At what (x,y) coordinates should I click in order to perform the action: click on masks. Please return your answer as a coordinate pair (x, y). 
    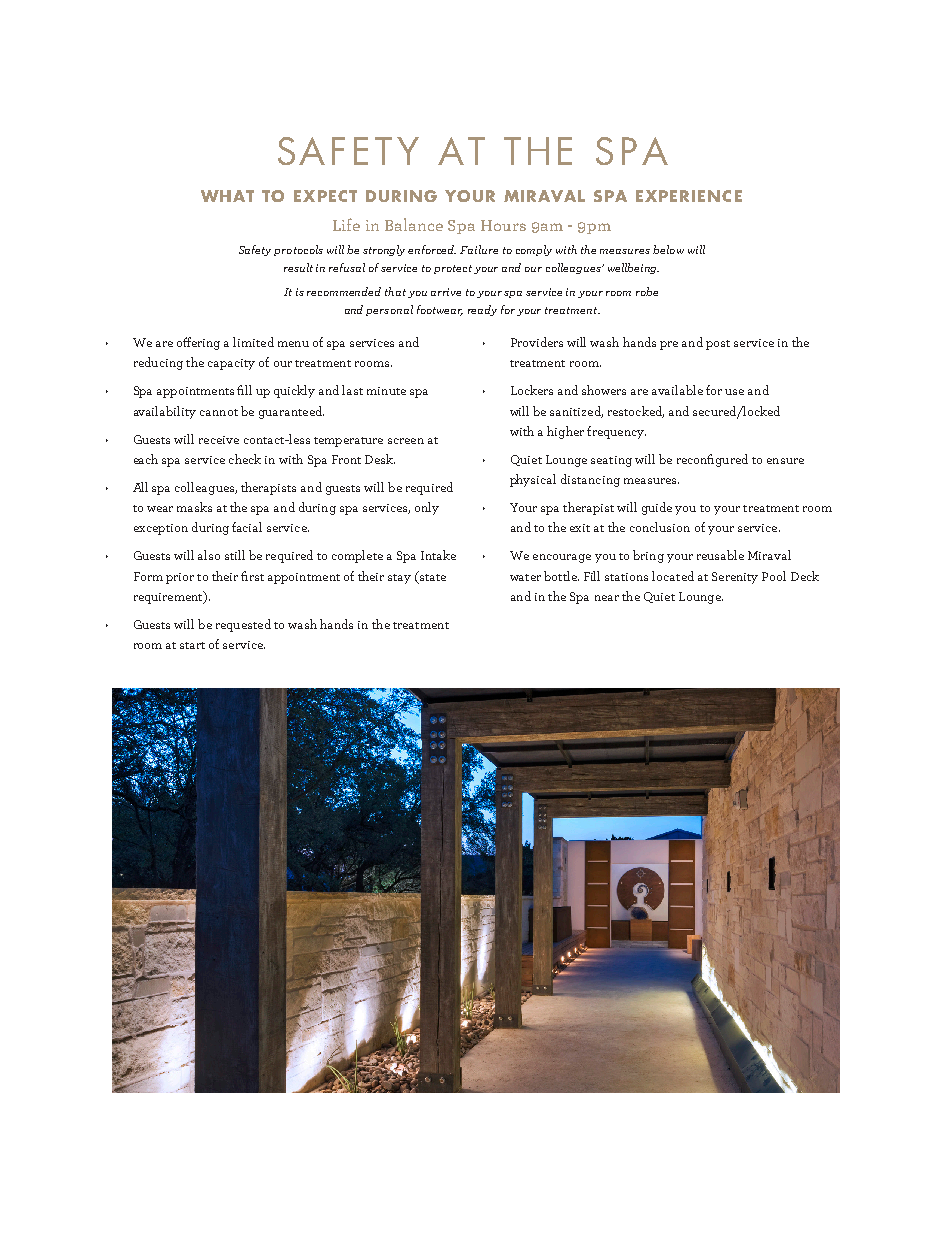
    Looking at the image, I should click on (194, 507).
